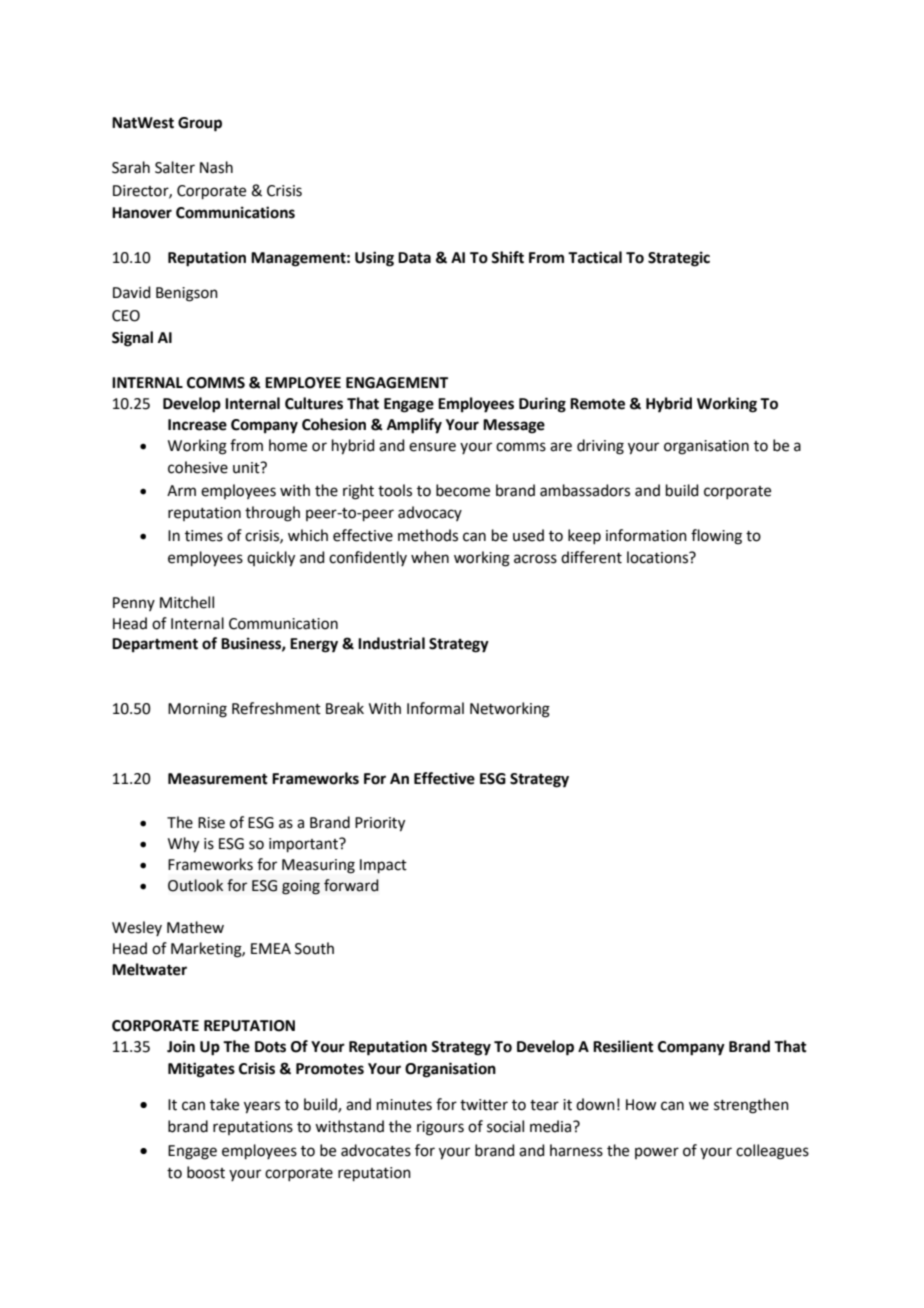 This screenshot has height=1308, width=924. Describe the element at coordinates (206, 1172) in the screenshot. I see `boost` at that location.
